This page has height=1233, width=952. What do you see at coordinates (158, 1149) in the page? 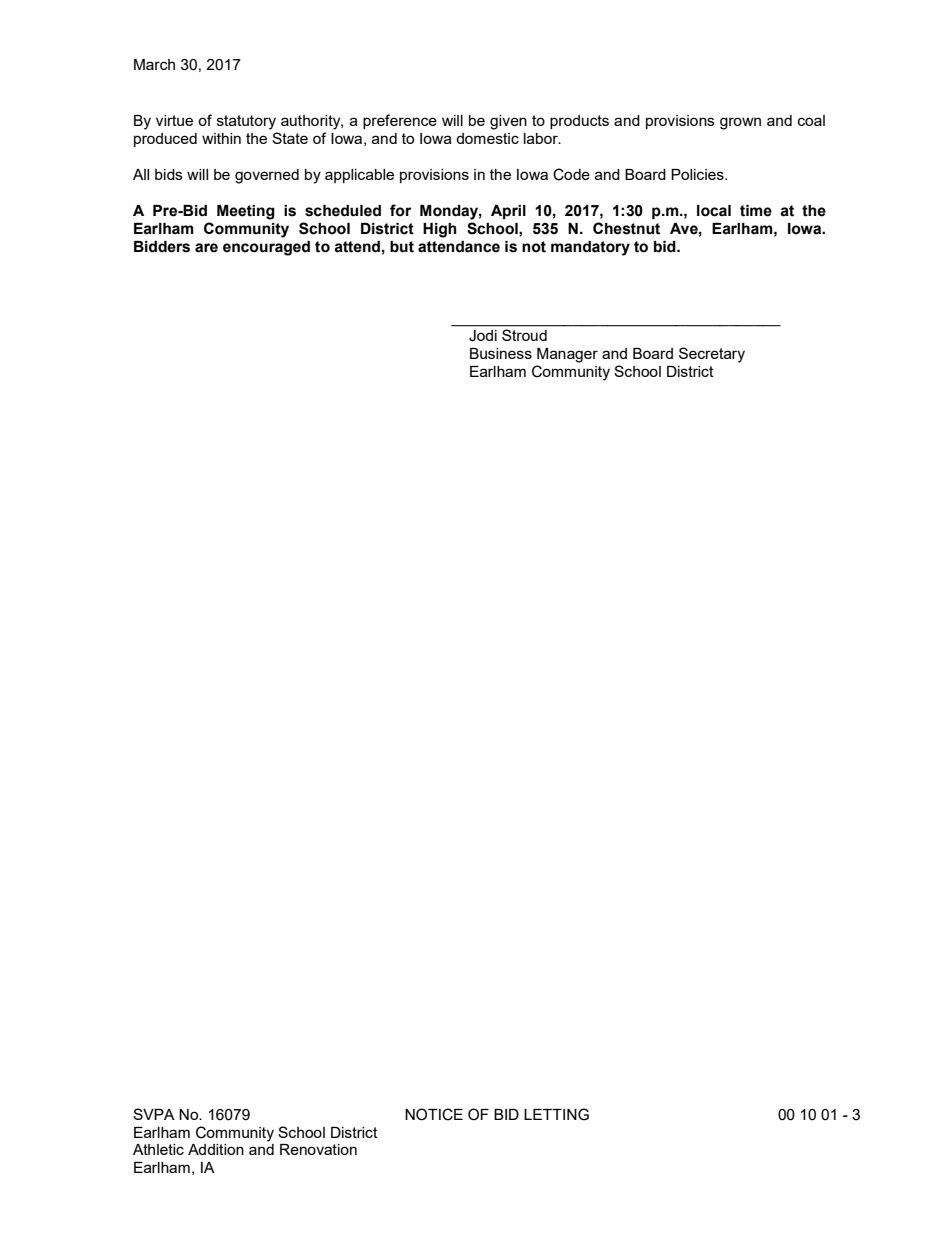
I see `Athletic` at bounding box center [158, 1149].
